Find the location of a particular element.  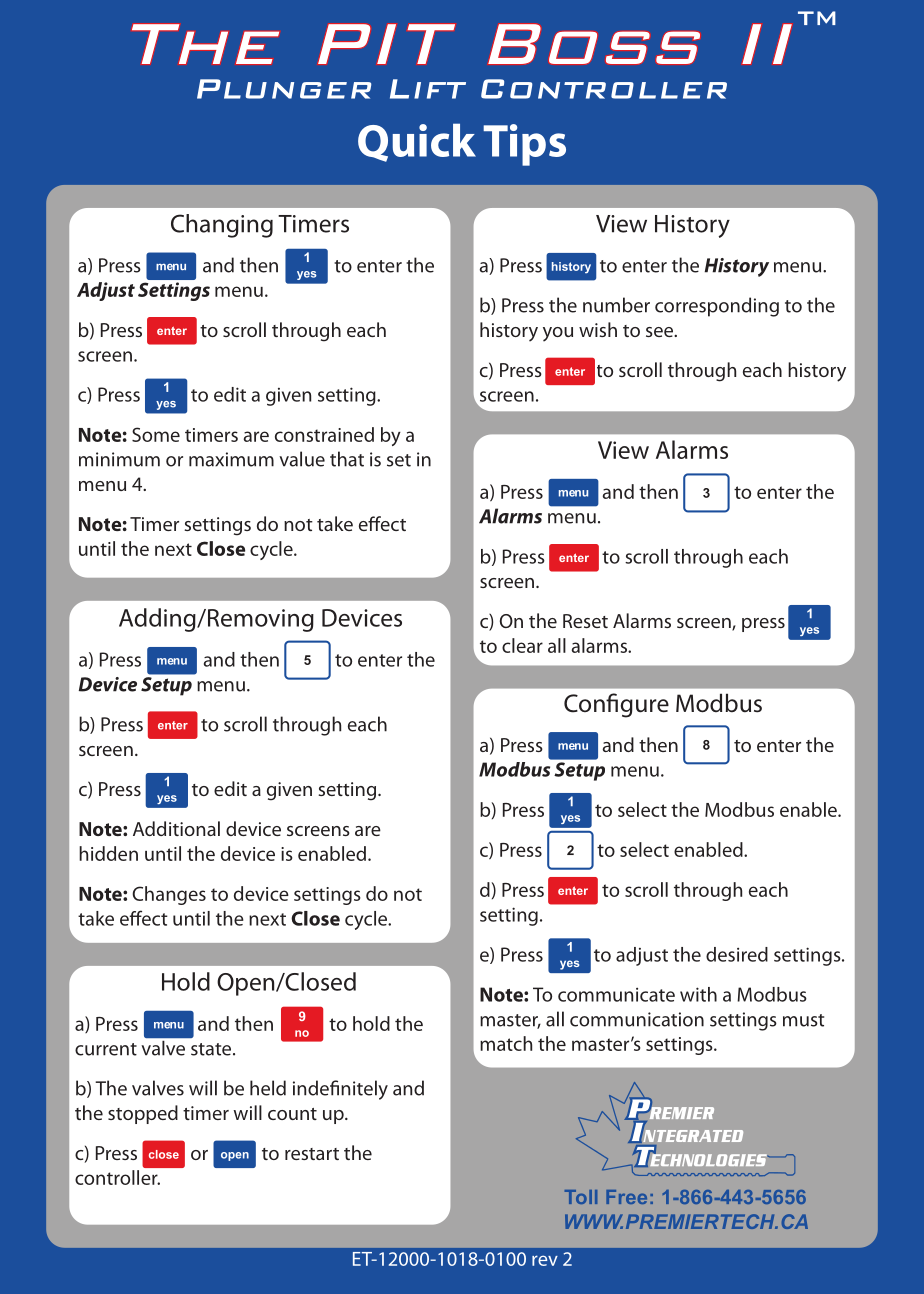

Changes is located at coordinates (169, 895).
